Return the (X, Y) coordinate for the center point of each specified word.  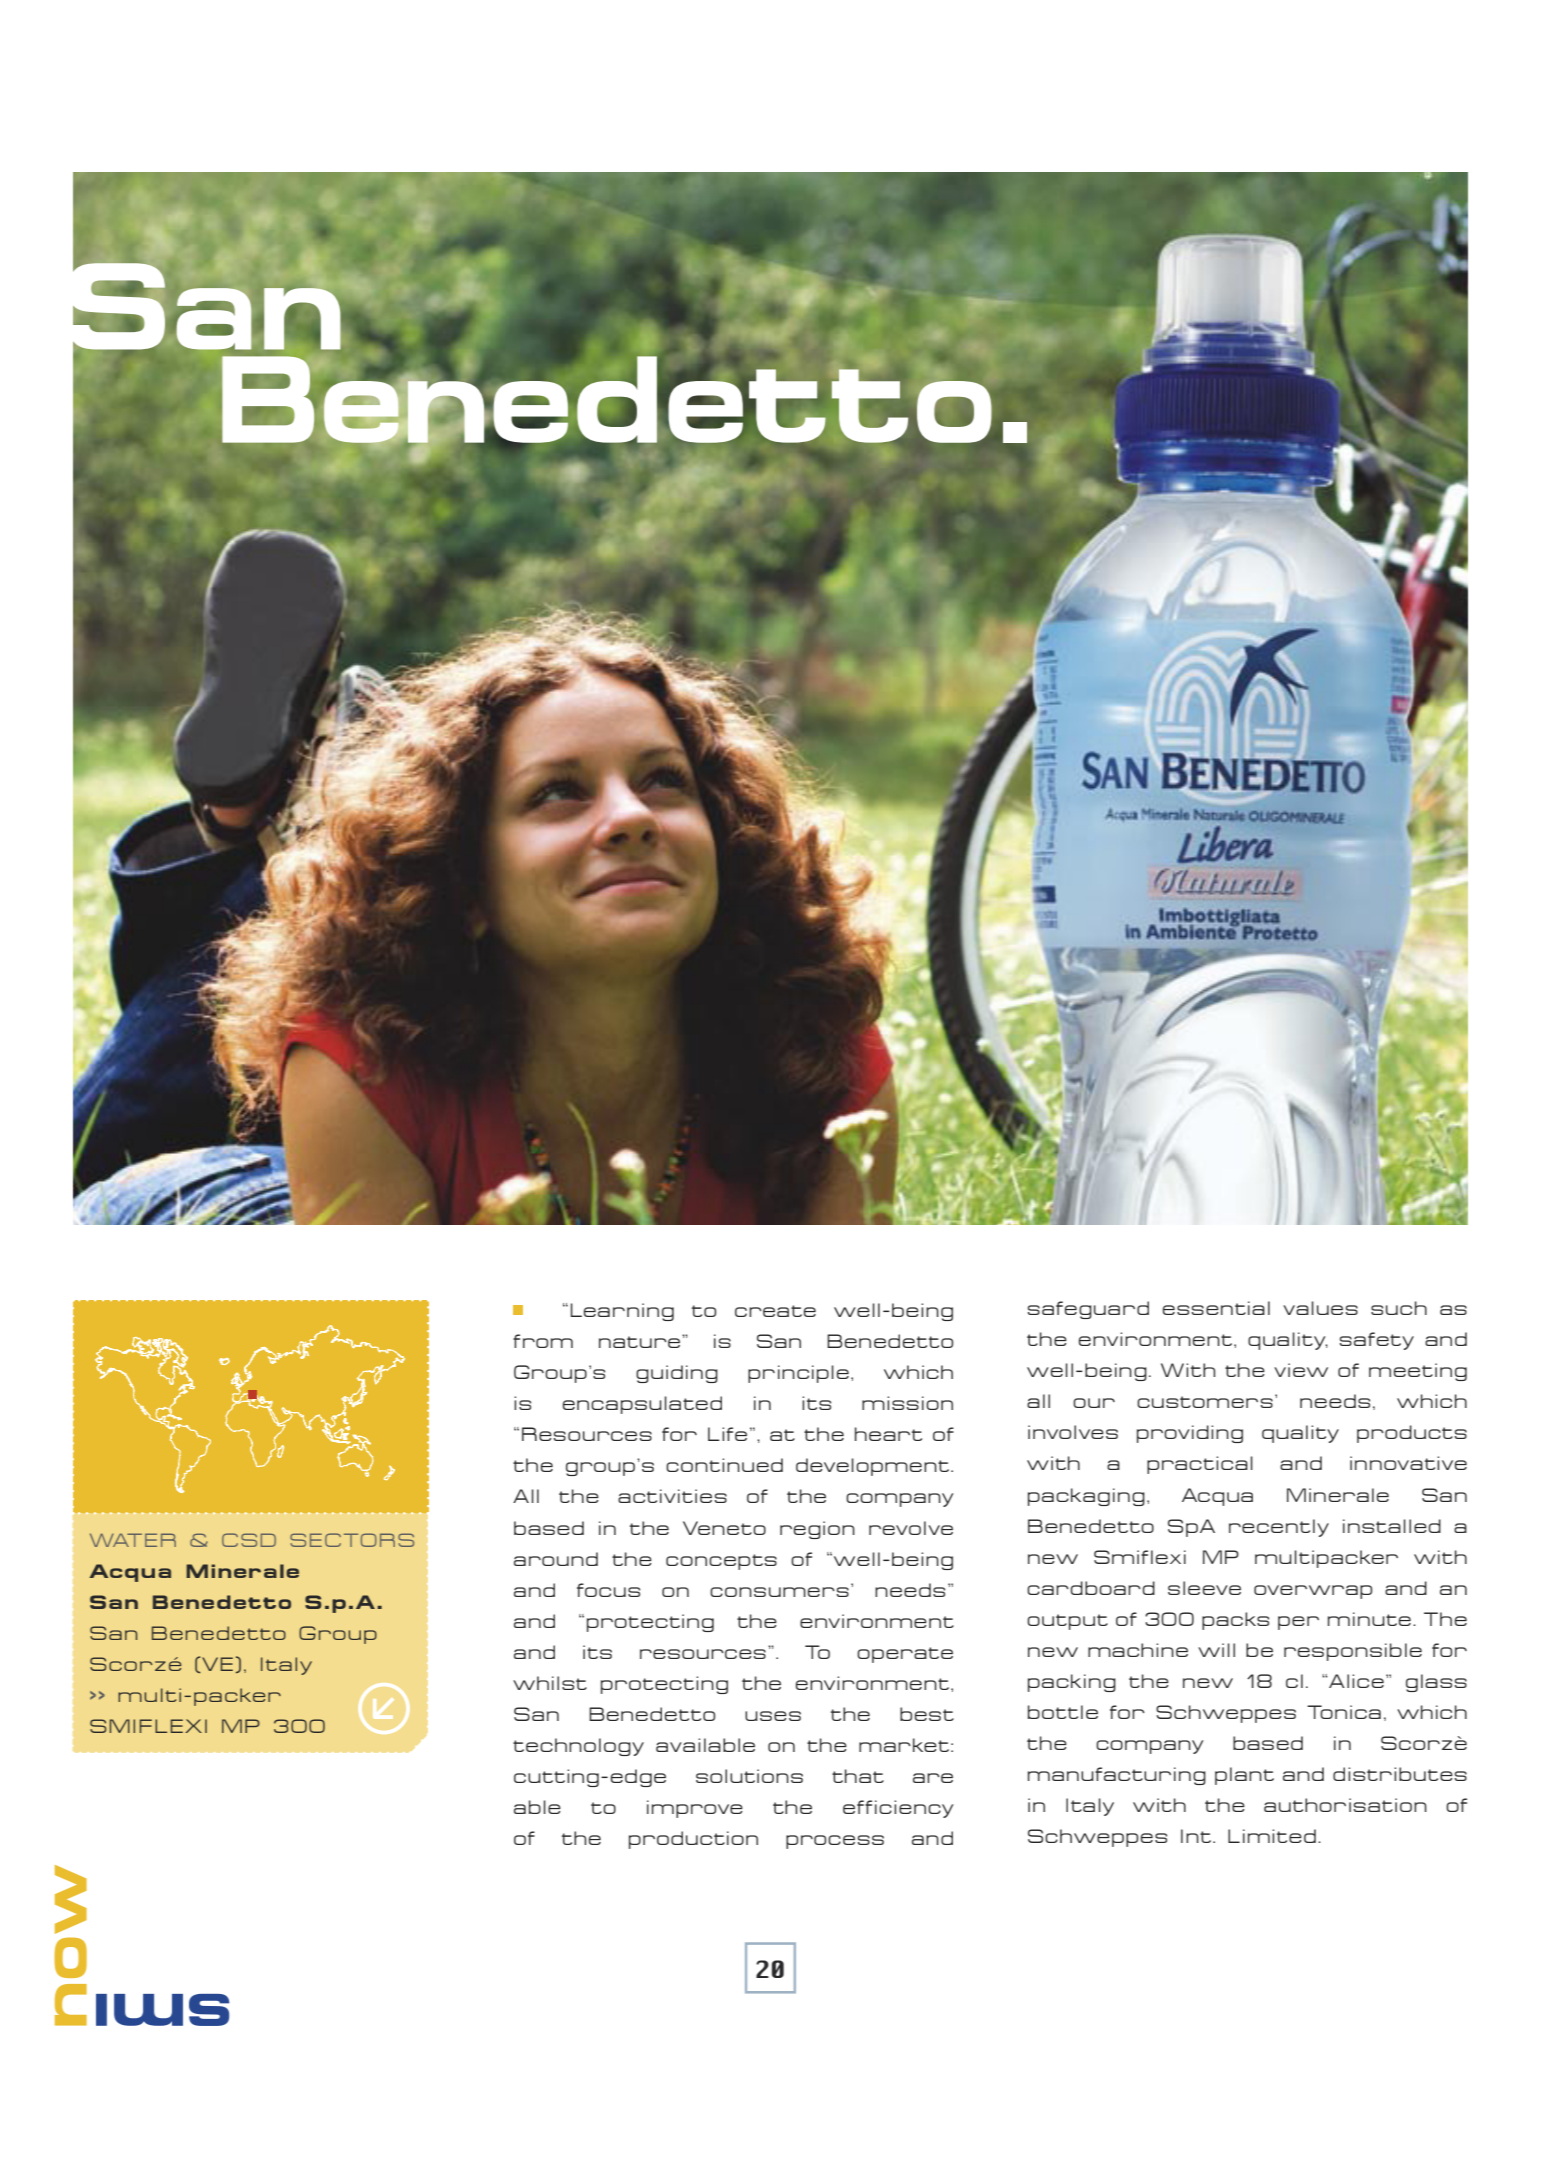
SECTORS (352, 1540)
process (835, 1842)
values (1320, 1308)
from (543, 1341)
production (693, 1840)
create (775, 1311)
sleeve (1204, 1588)
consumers (779, 1592)
